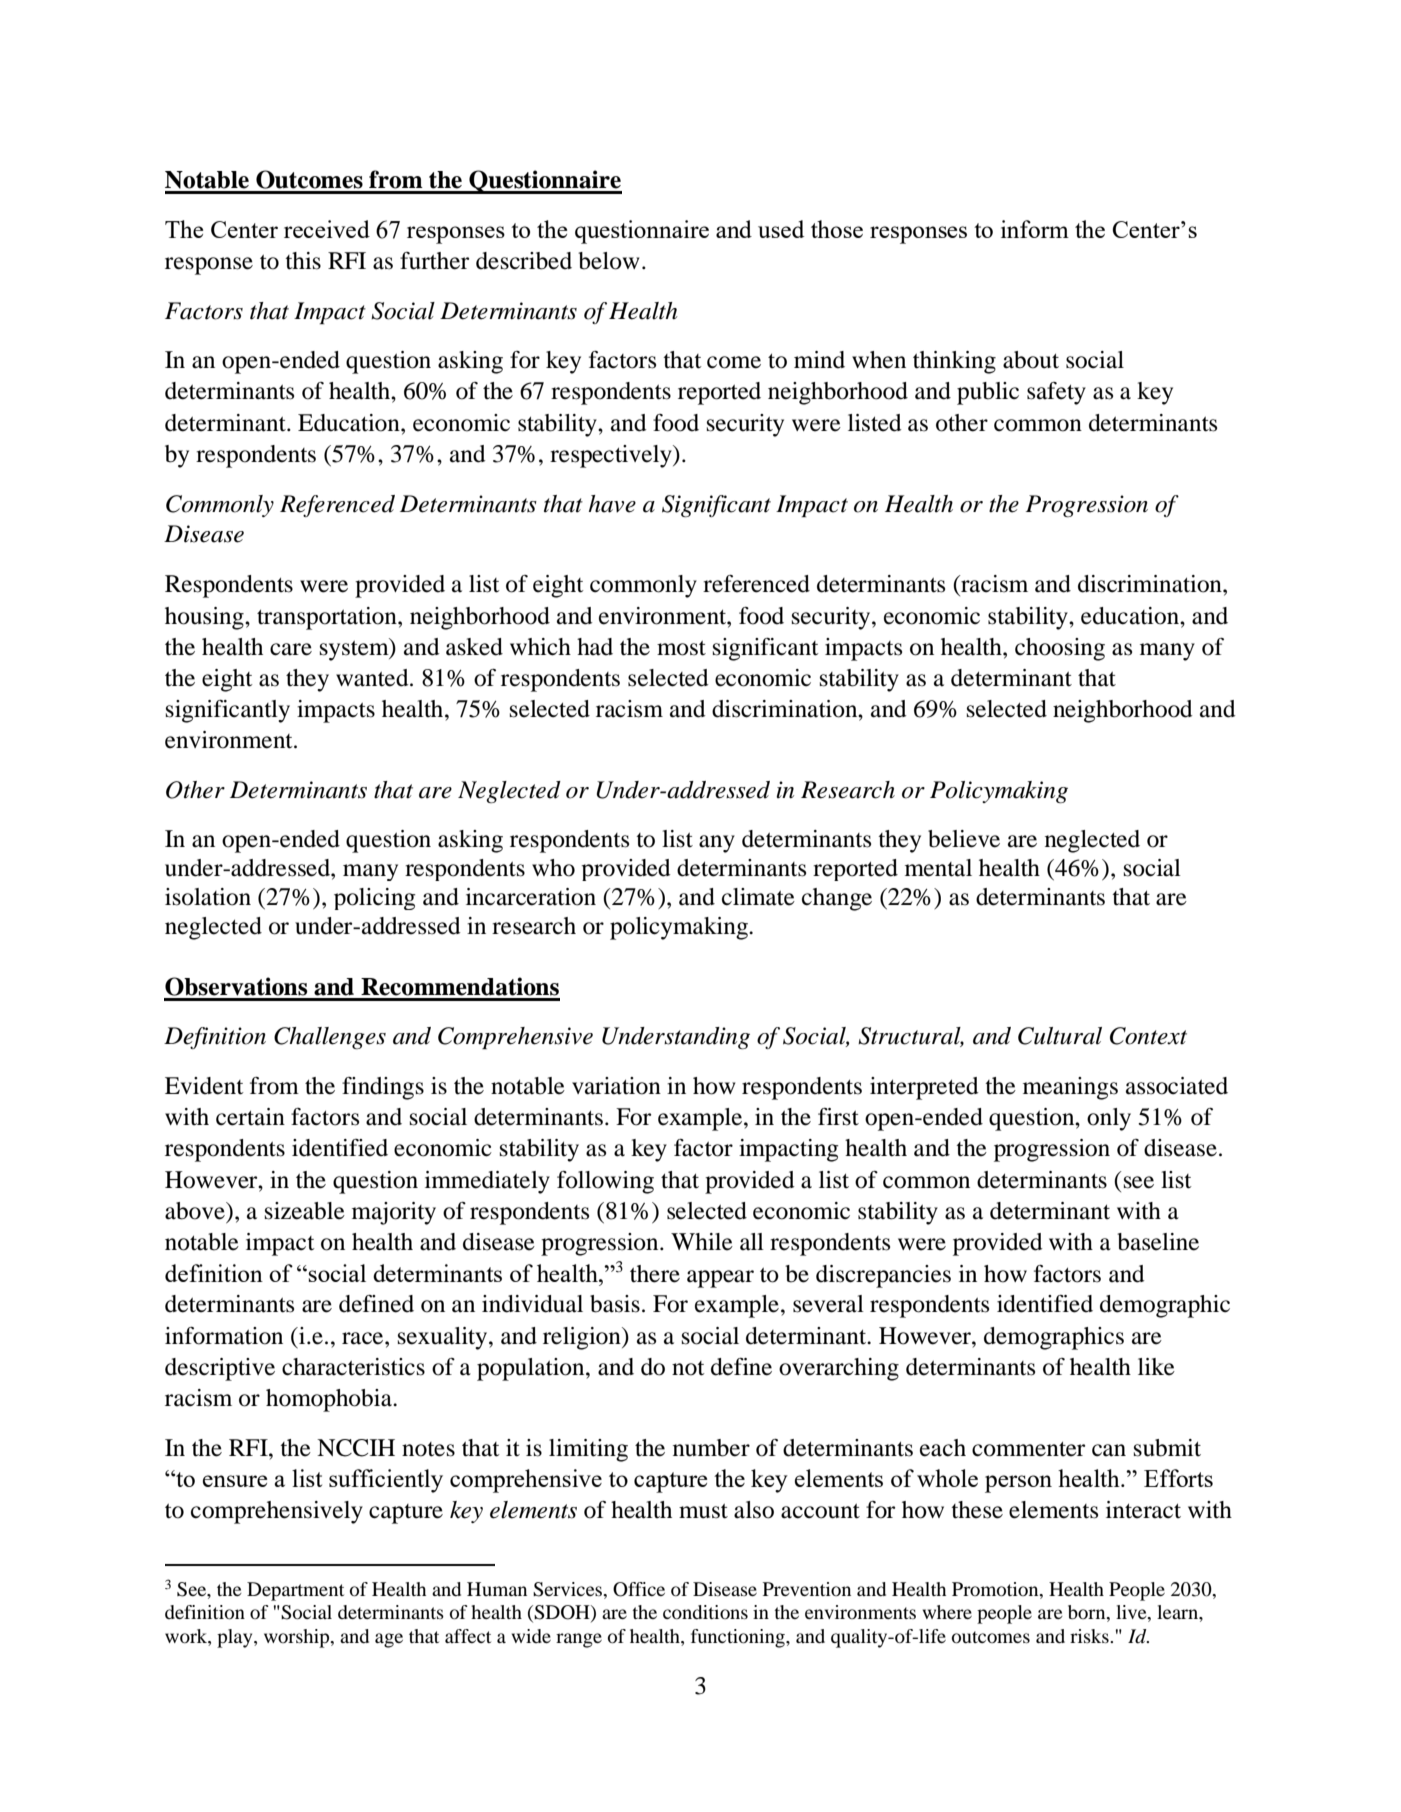 The height and width of the screenshot is (1812, 1401). Describe the element at coordinates (295, 1591) in the screenshot. I see `Department` at that location.
